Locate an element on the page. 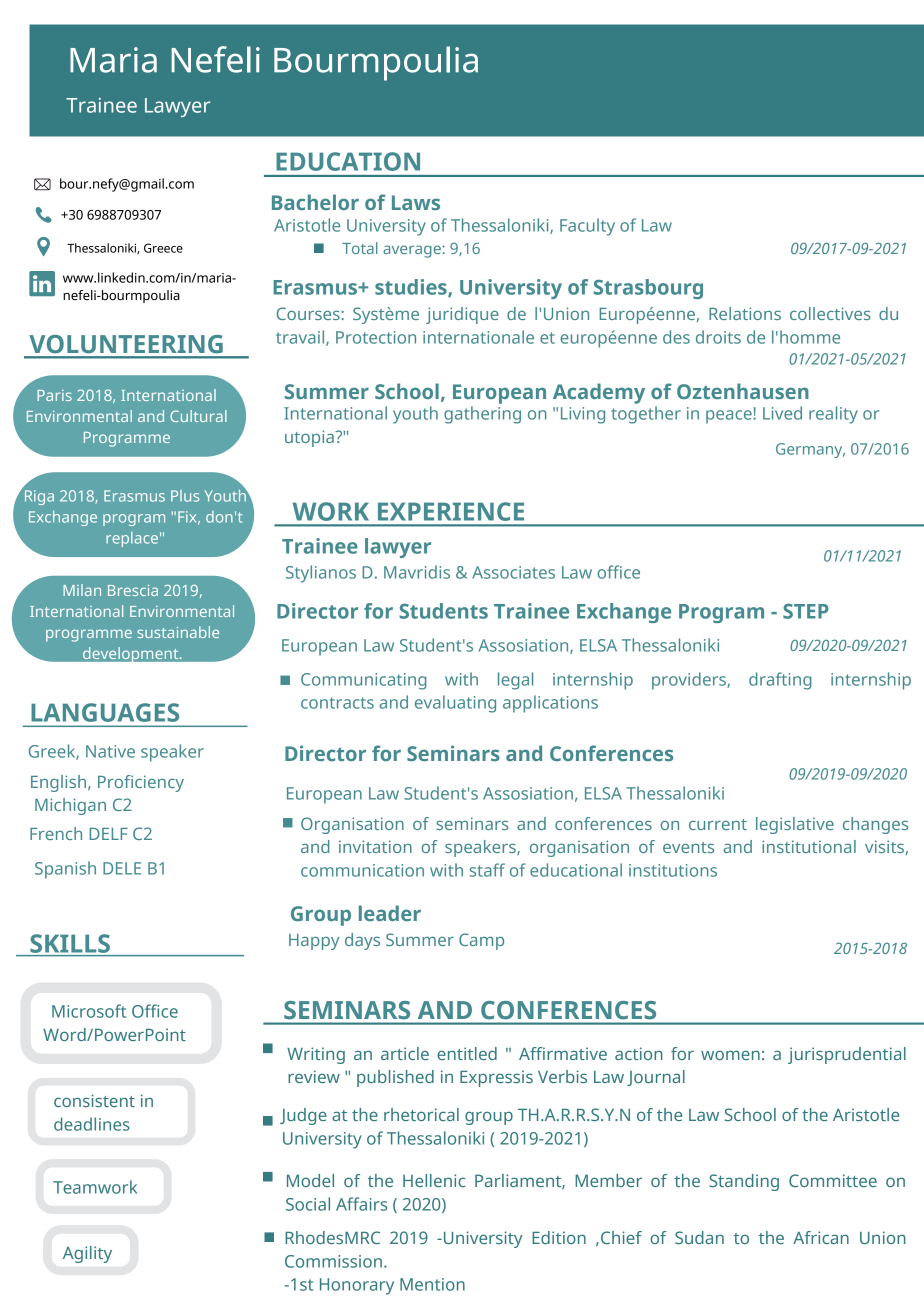 This page has height=1308, width=924. average is located at coordinates (413, 251).
